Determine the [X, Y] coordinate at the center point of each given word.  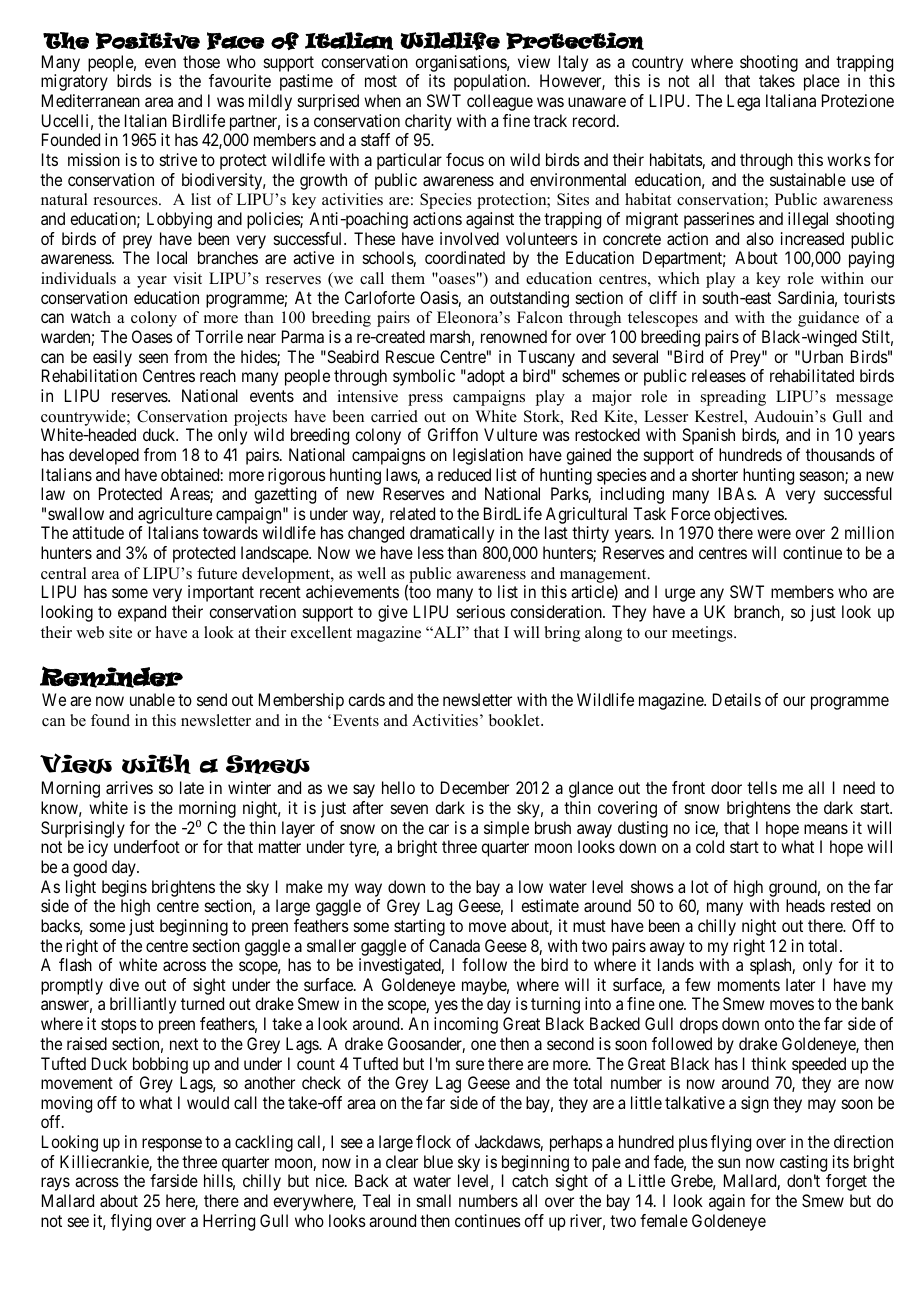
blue [438, 1161]
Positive [148, 41]
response [172, 1145]
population [491, 82]
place [822, 82]
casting [805, 1165]
